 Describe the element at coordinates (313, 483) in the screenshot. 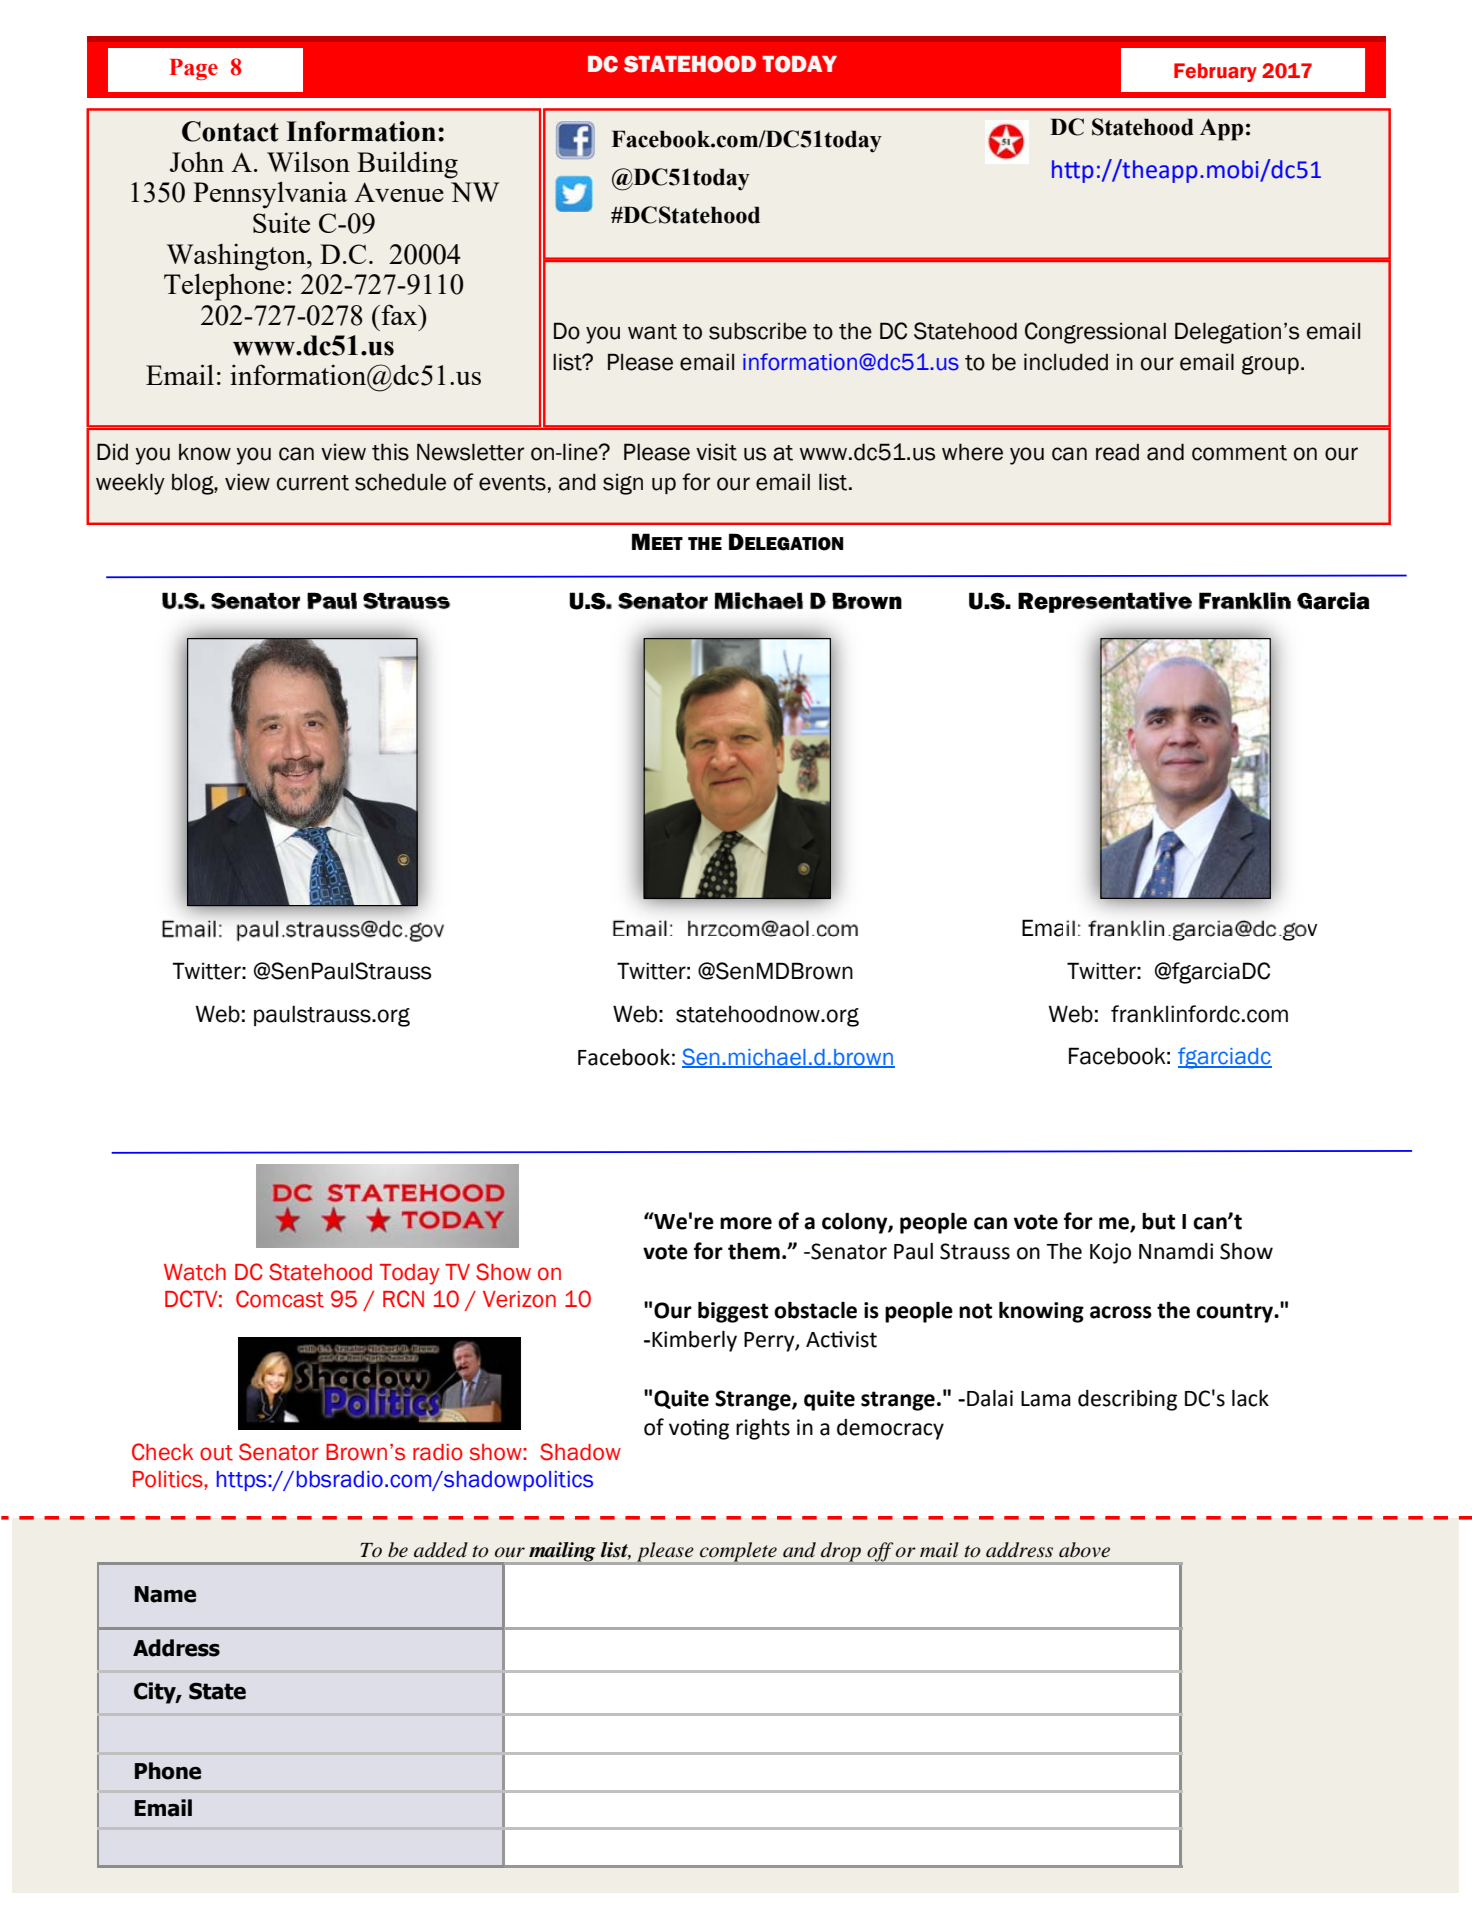

I see `current` at that location.
